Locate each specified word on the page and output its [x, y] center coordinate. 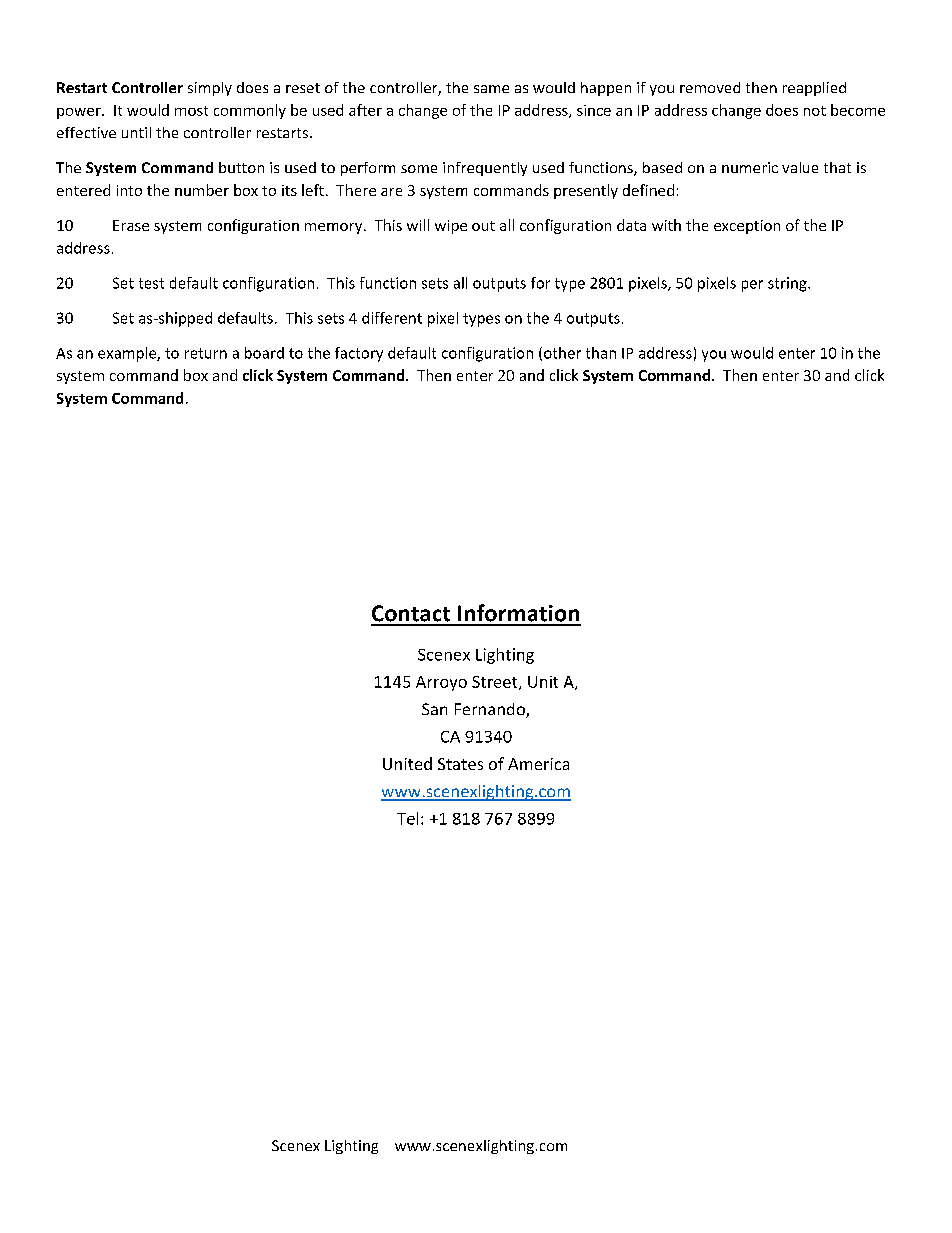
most [191, 111]
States [460, 764]
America [538, 764]
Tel [407, 818]
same [491, 89]
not [815, 111]
